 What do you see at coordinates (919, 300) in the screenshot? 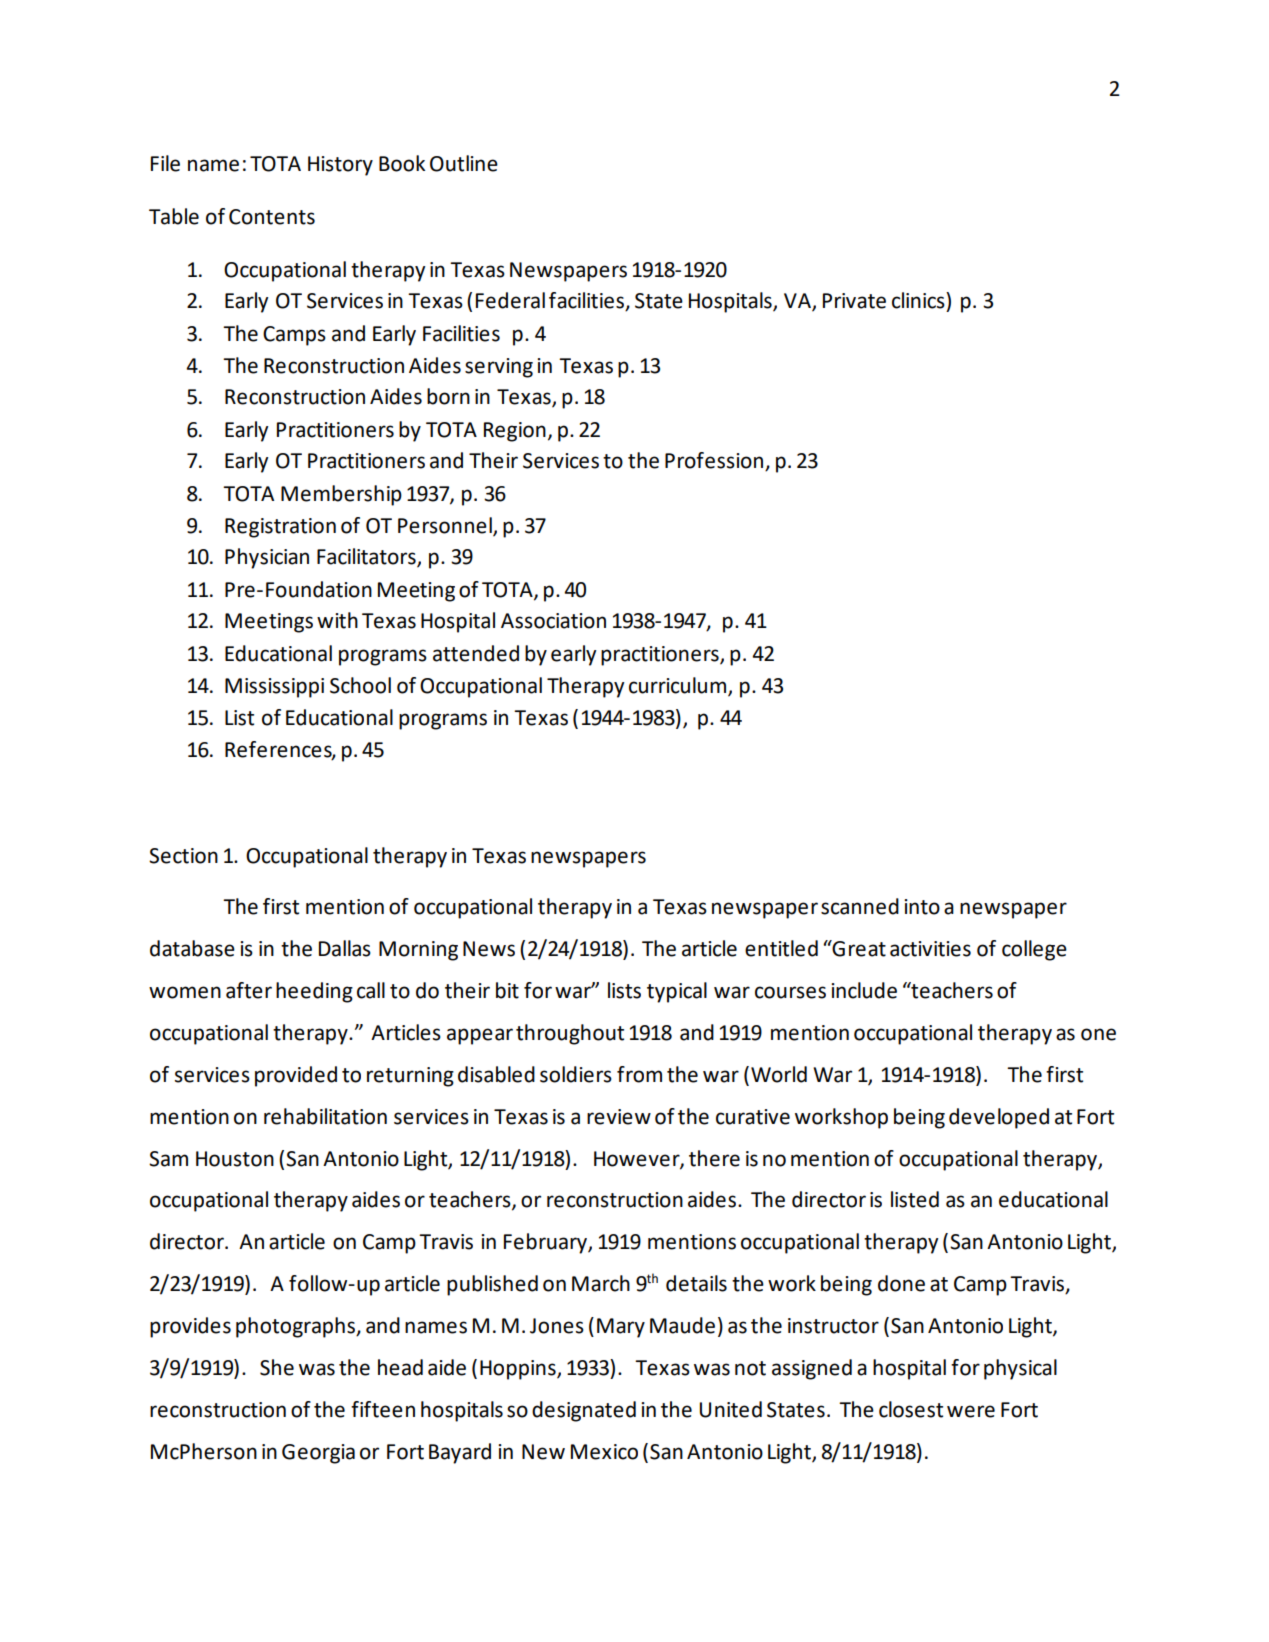
I see `clinics` at bounding box center [919, 300].
